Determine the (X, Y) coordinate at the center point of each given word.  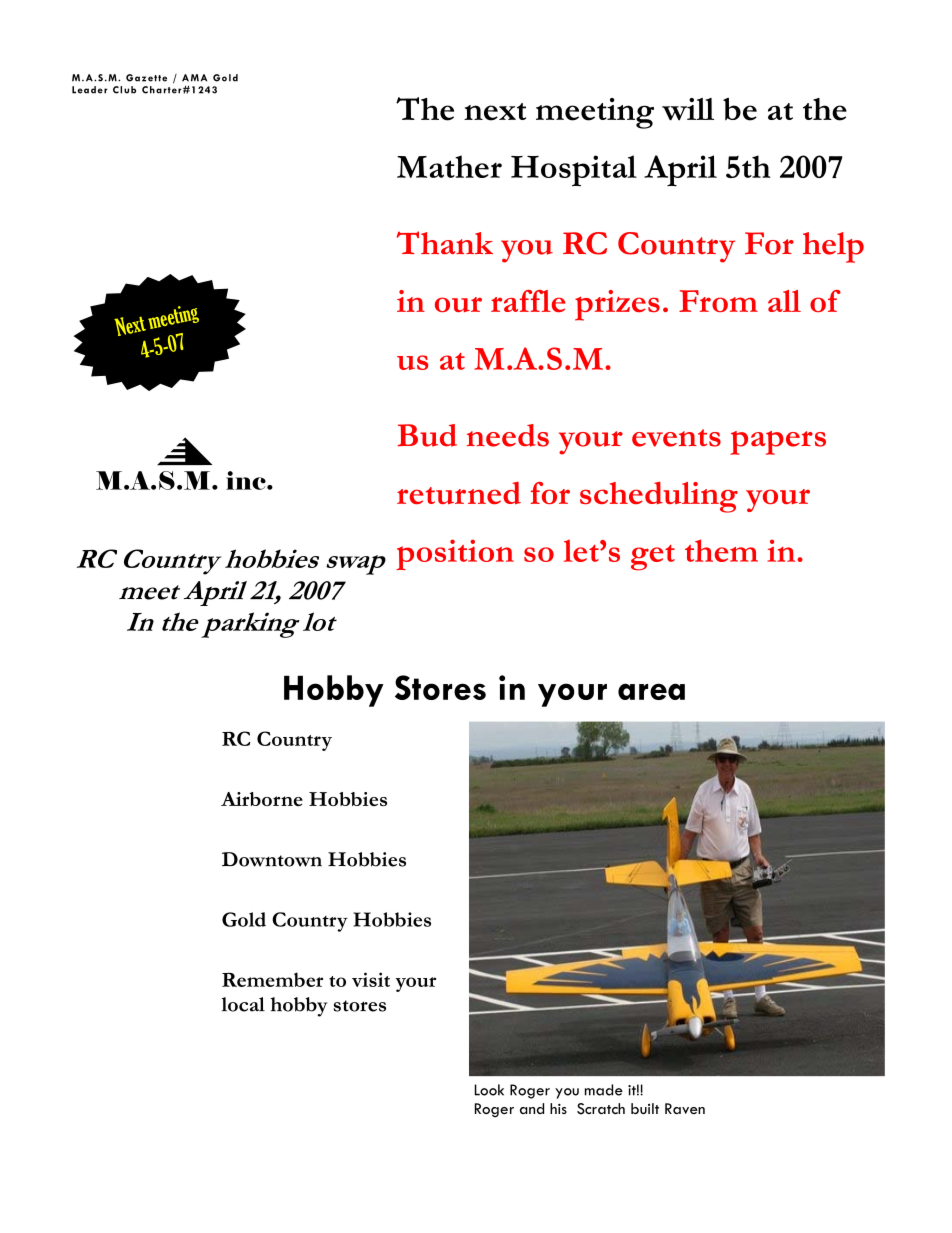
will (688, 109)
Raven (685, 1108)
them (721, 550)
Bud (427, 435)
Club (124, 90)
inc (247, 480)
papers (778, 443)
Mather (449, 166)
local (243, 1004)
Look (489, 1090)
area (651, 691)
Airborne (262, 799)
